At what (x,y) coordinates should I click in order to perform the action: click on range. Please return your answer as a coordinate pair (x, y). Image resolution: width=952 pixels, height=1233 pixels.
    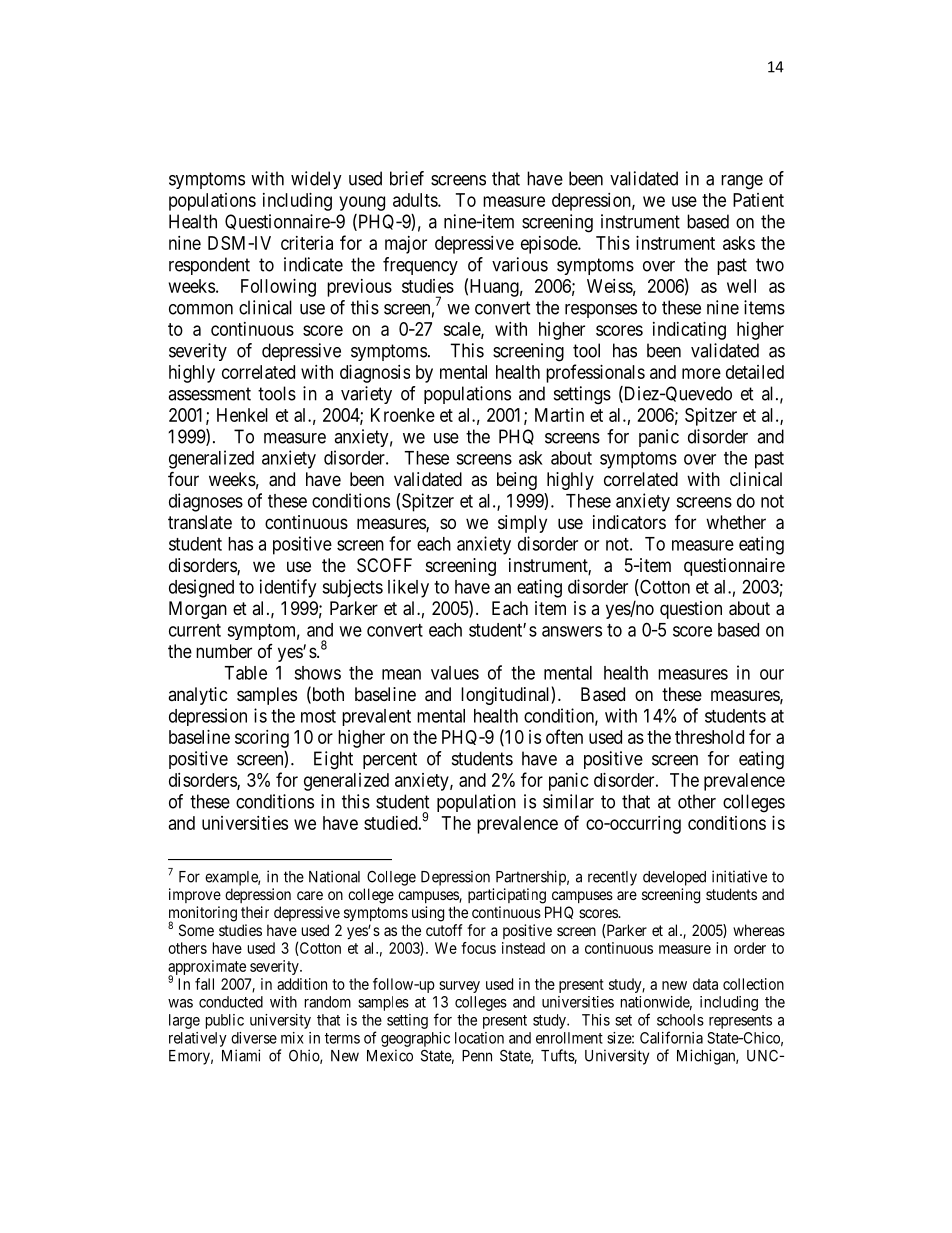
    Looking at the image, I should click on (742, 182).
